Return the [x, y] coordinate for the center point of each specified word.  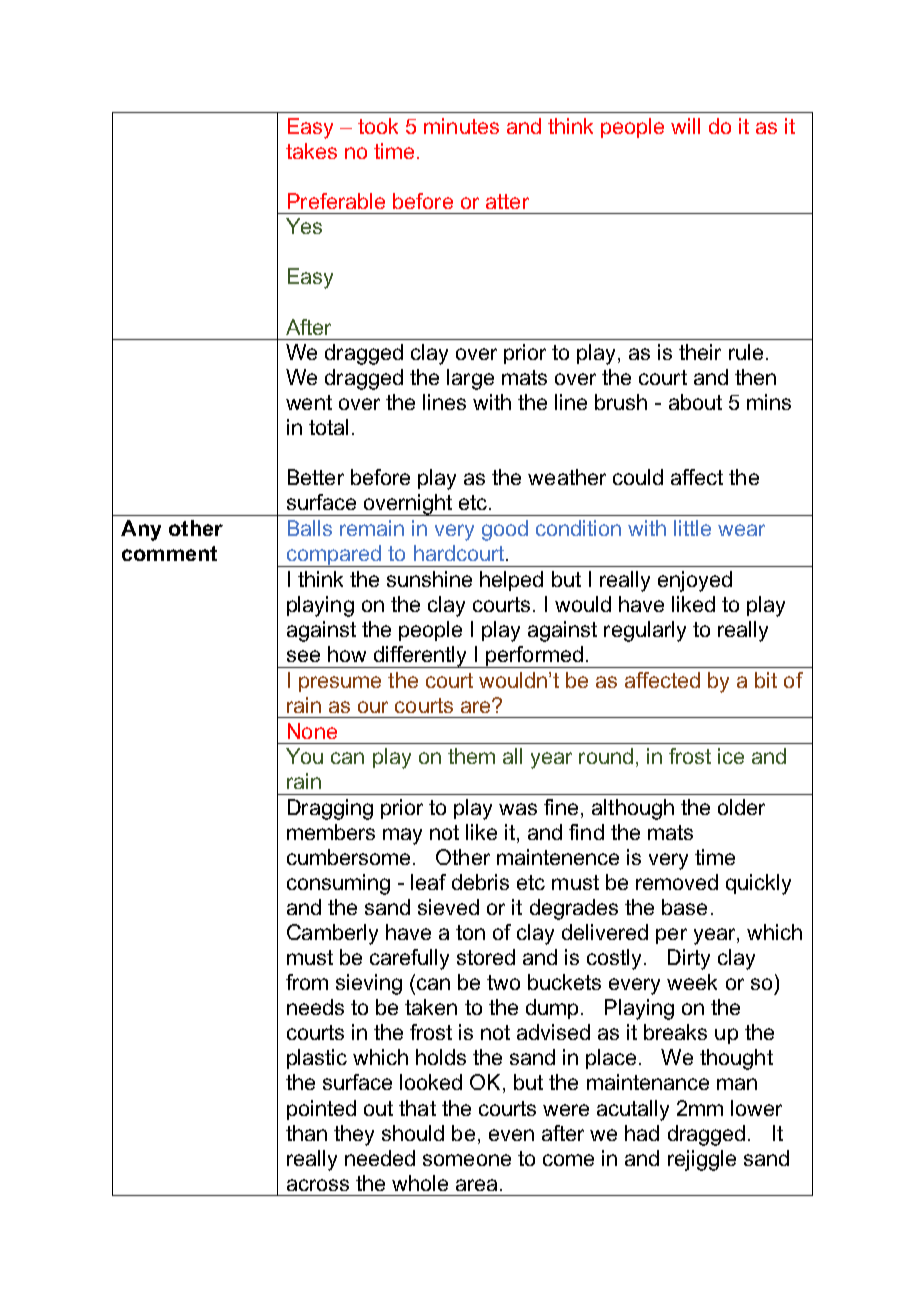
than [306, 1133]
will [685, 126]
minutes [461, 126]
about [695, 402]
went [309, 402]
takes [311, 151]
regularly [645, 631]
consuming [338, 884]
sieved [448, 907]
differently [420, 657]
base [684, 907]
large [470, 379]
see [303, 656]
